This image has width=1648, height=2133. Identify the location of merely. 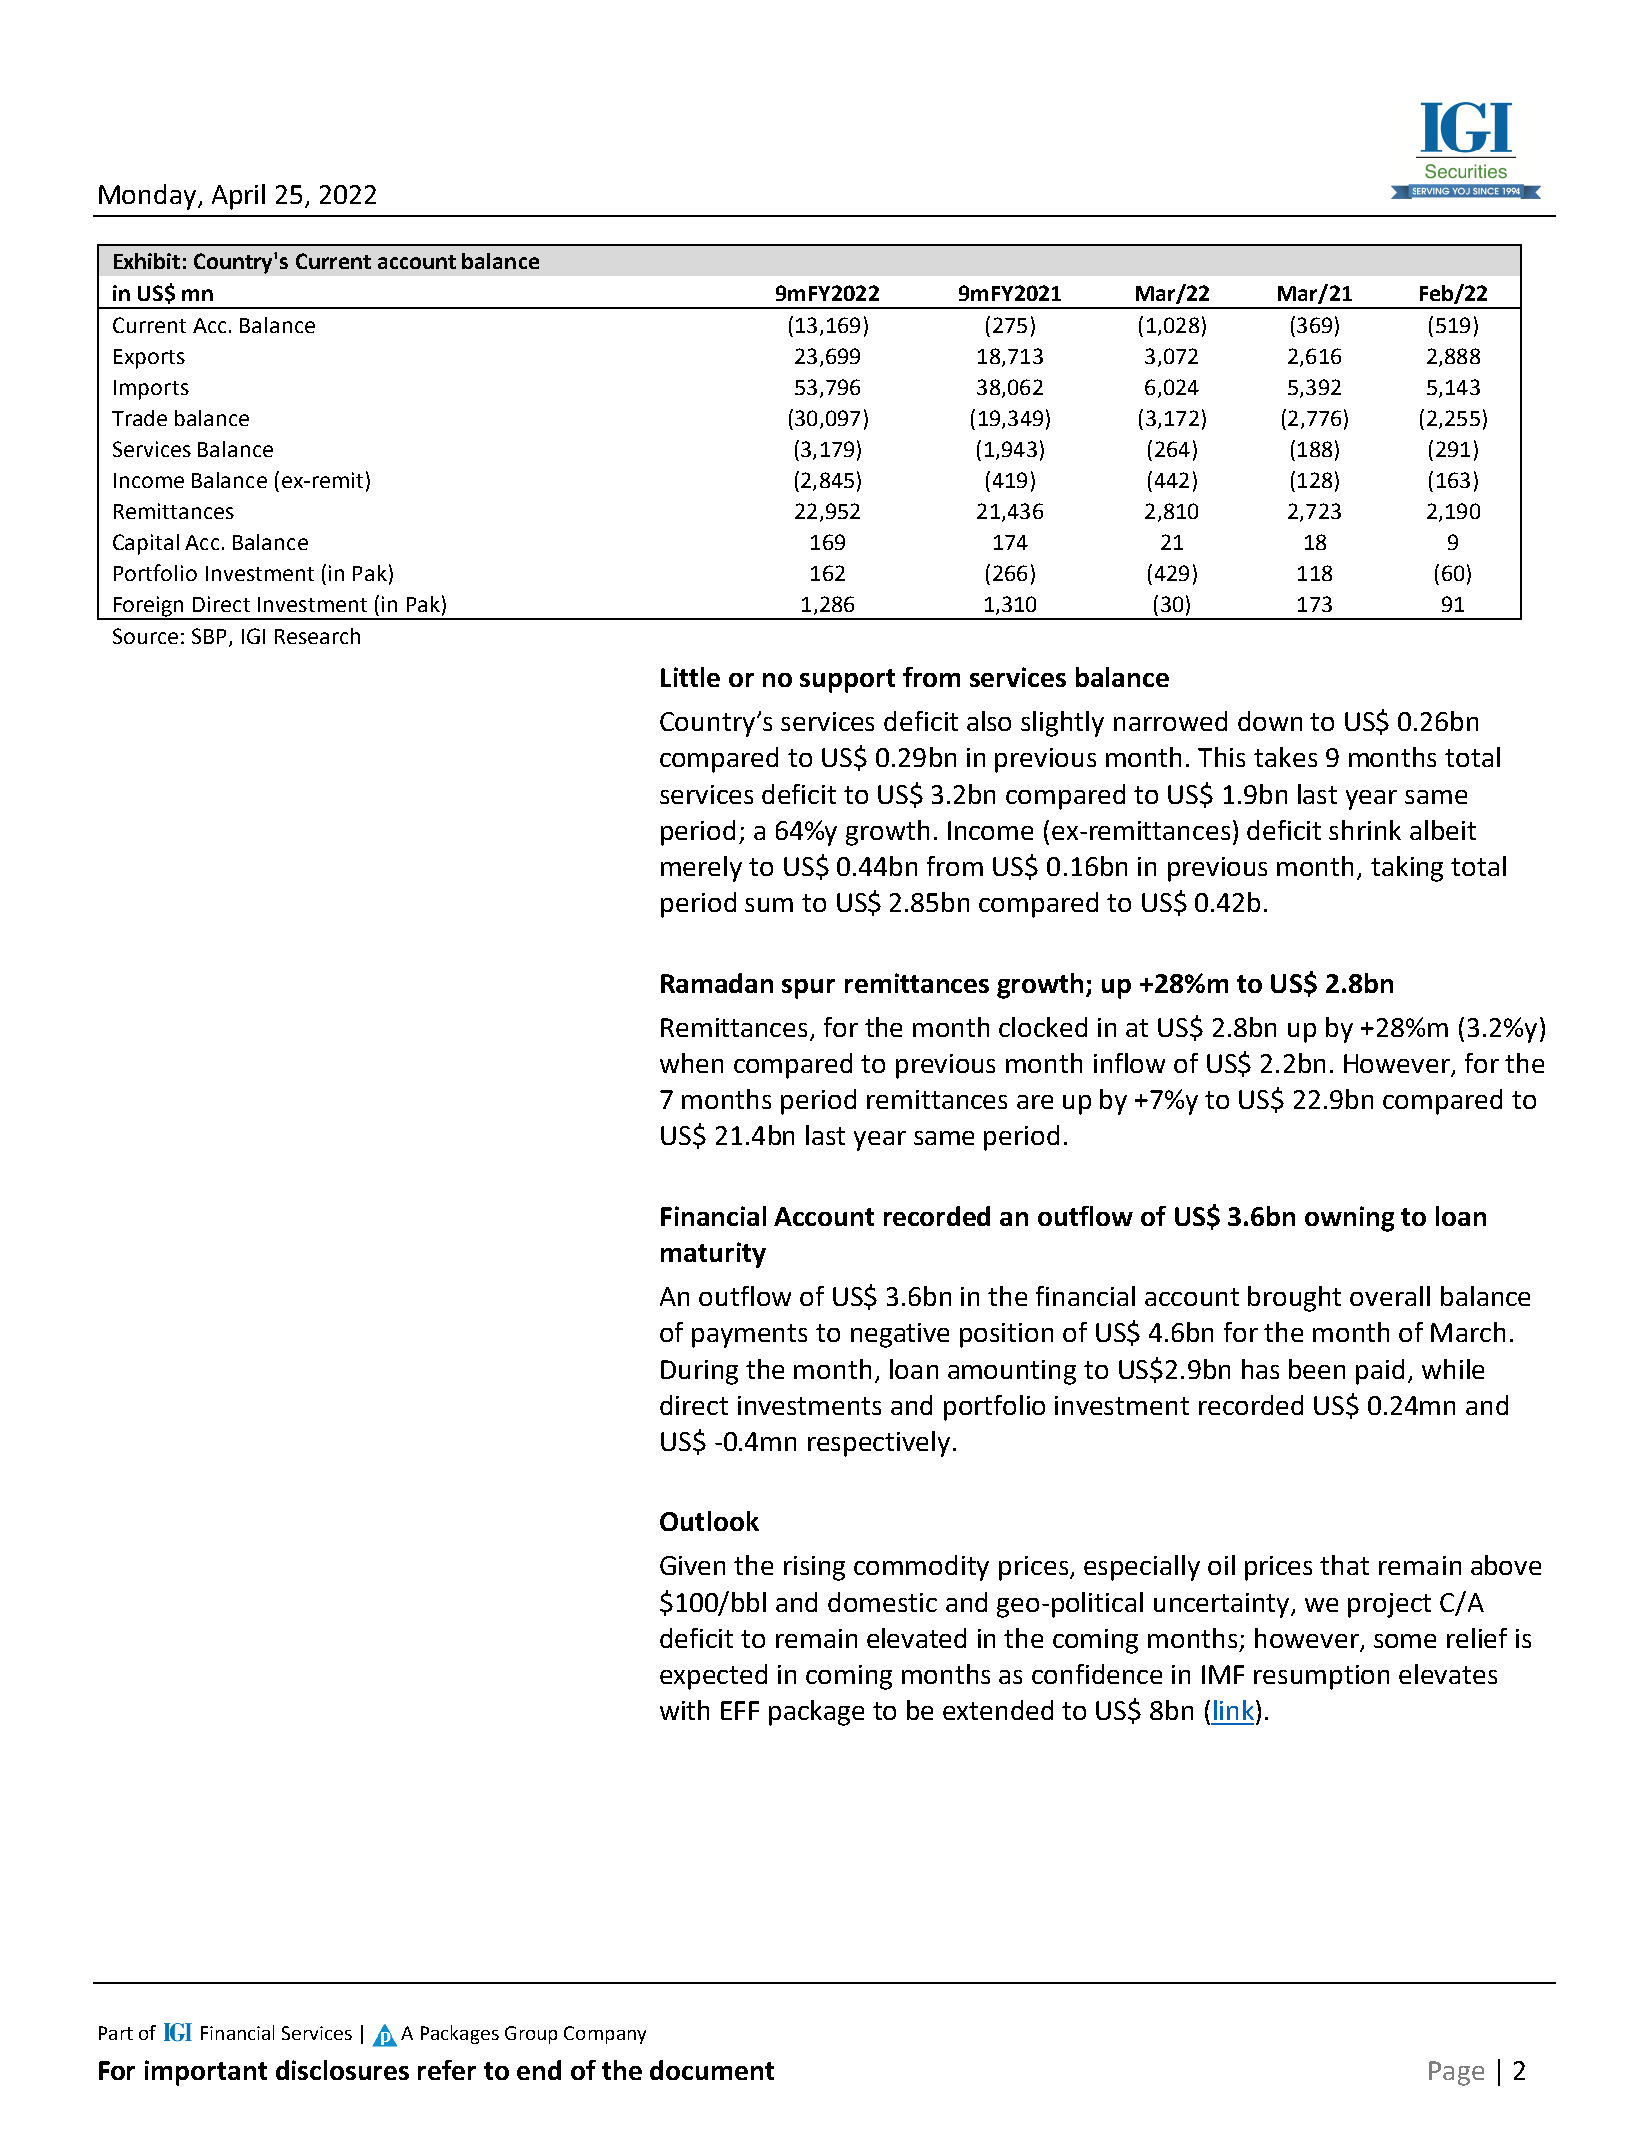
(701, 869).
